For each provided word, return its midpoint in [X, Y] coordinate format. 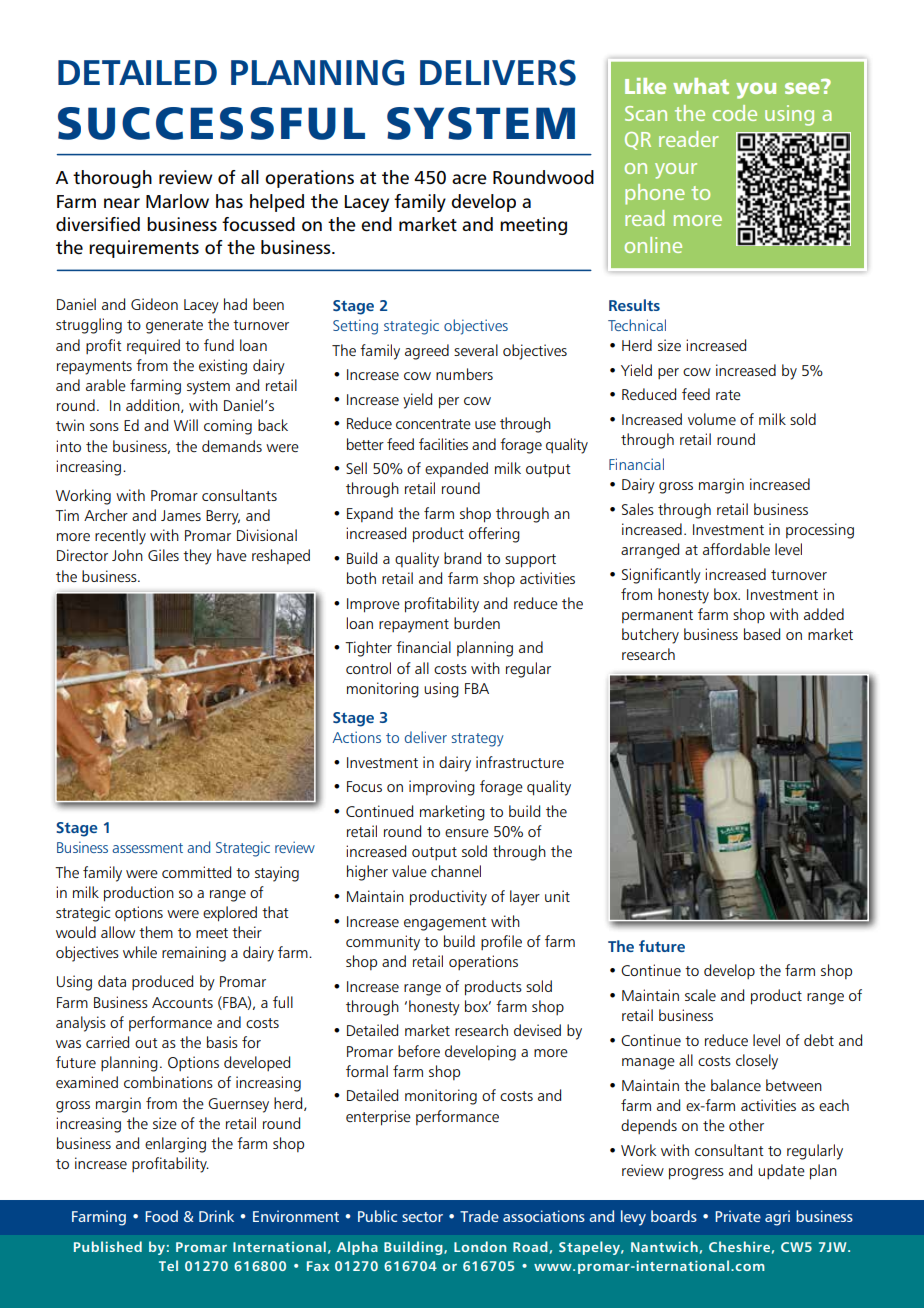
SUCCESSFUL [211, 123]
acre [469, 179]
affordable [736, 549]
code [735, 113]
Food [161, 1216]
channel [456, 871]
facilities [443, 444]
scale [700, 995]
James [181, 515]
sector [422, 1217]
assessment [147, 848]
